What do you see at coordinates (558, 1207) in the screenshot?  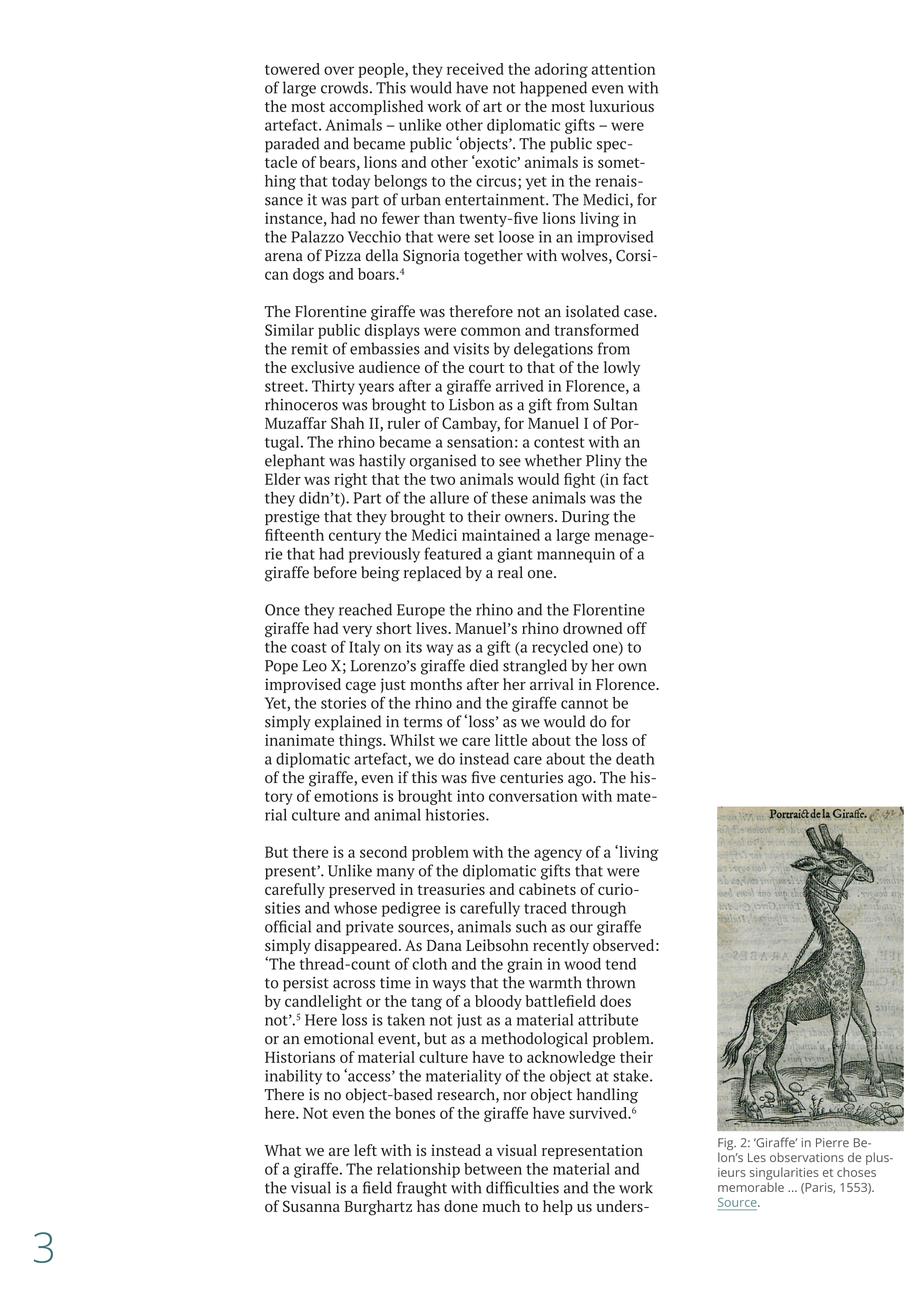 I see `help` at bounding box center [558, 1207].
